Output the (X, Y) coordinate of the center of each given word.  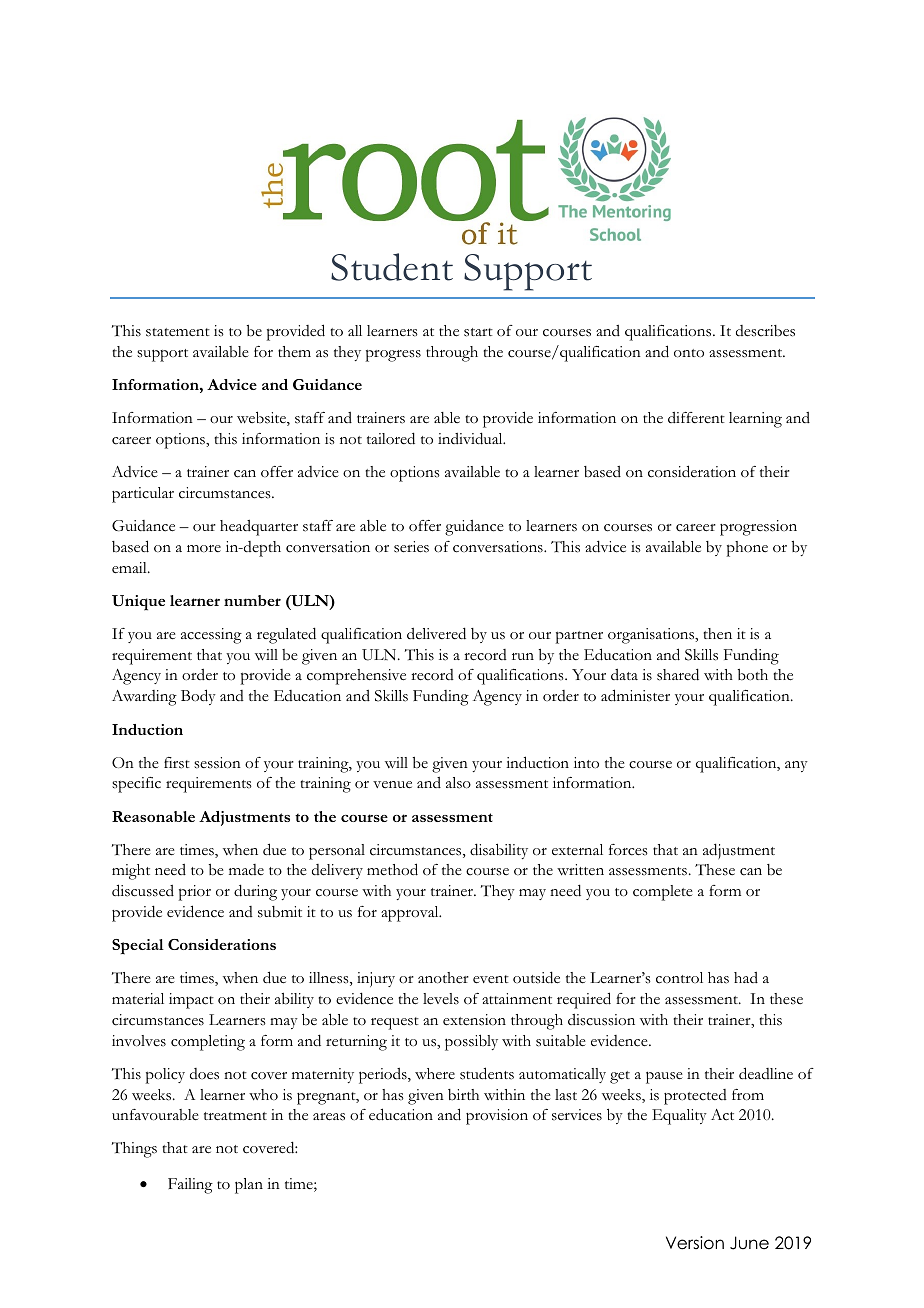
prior (195, 893)
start (478, 332)
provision (497, 1117)
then (717, 634)
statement (178, 332)
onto (689, 353)
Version (695, 1243)
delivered (436, 633)
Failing (190, 1186)
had (746, 977)
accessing (211, 636)
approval (411, 914)
